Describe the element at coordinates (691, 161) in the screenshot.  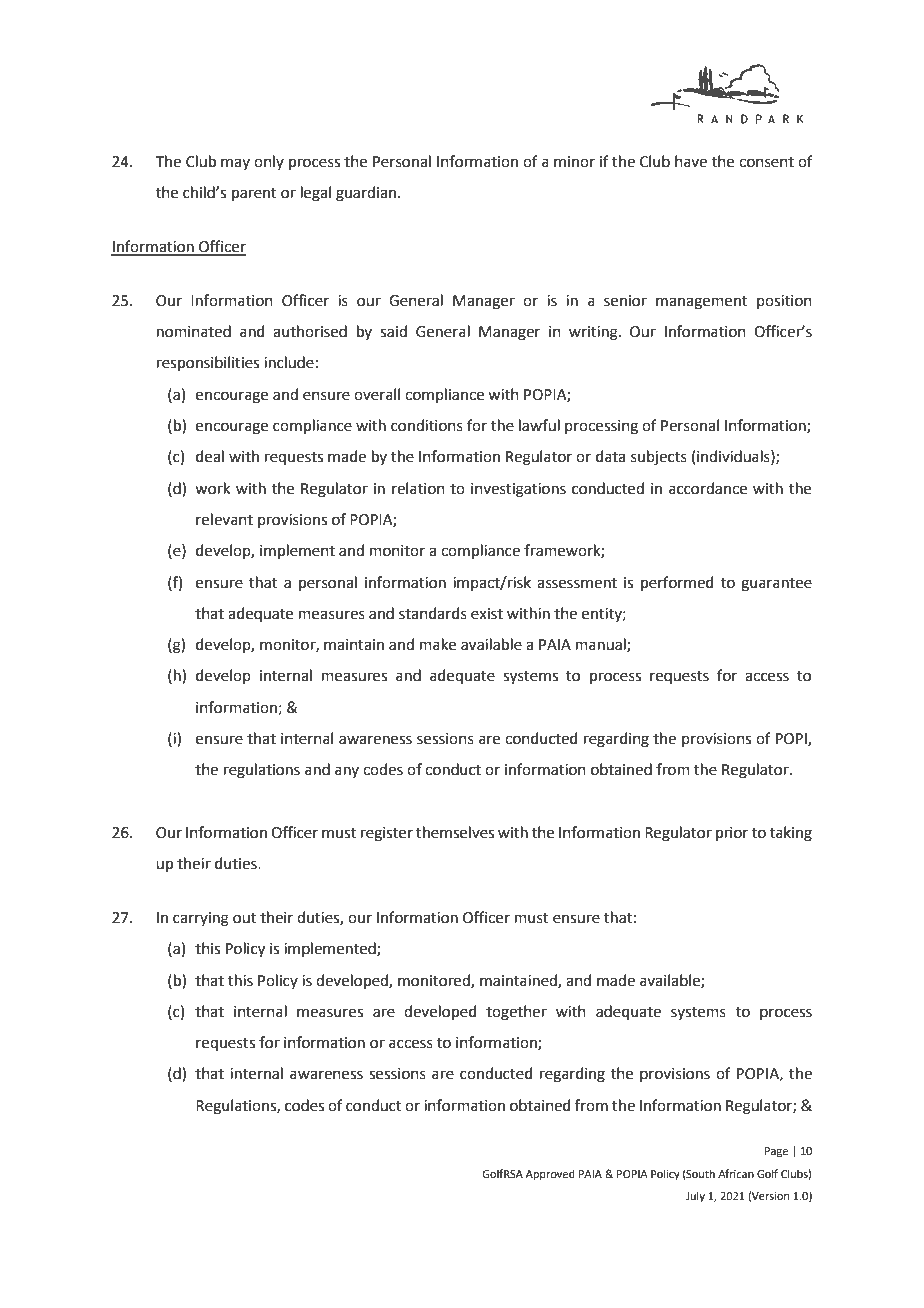
I see `have` at that location.
